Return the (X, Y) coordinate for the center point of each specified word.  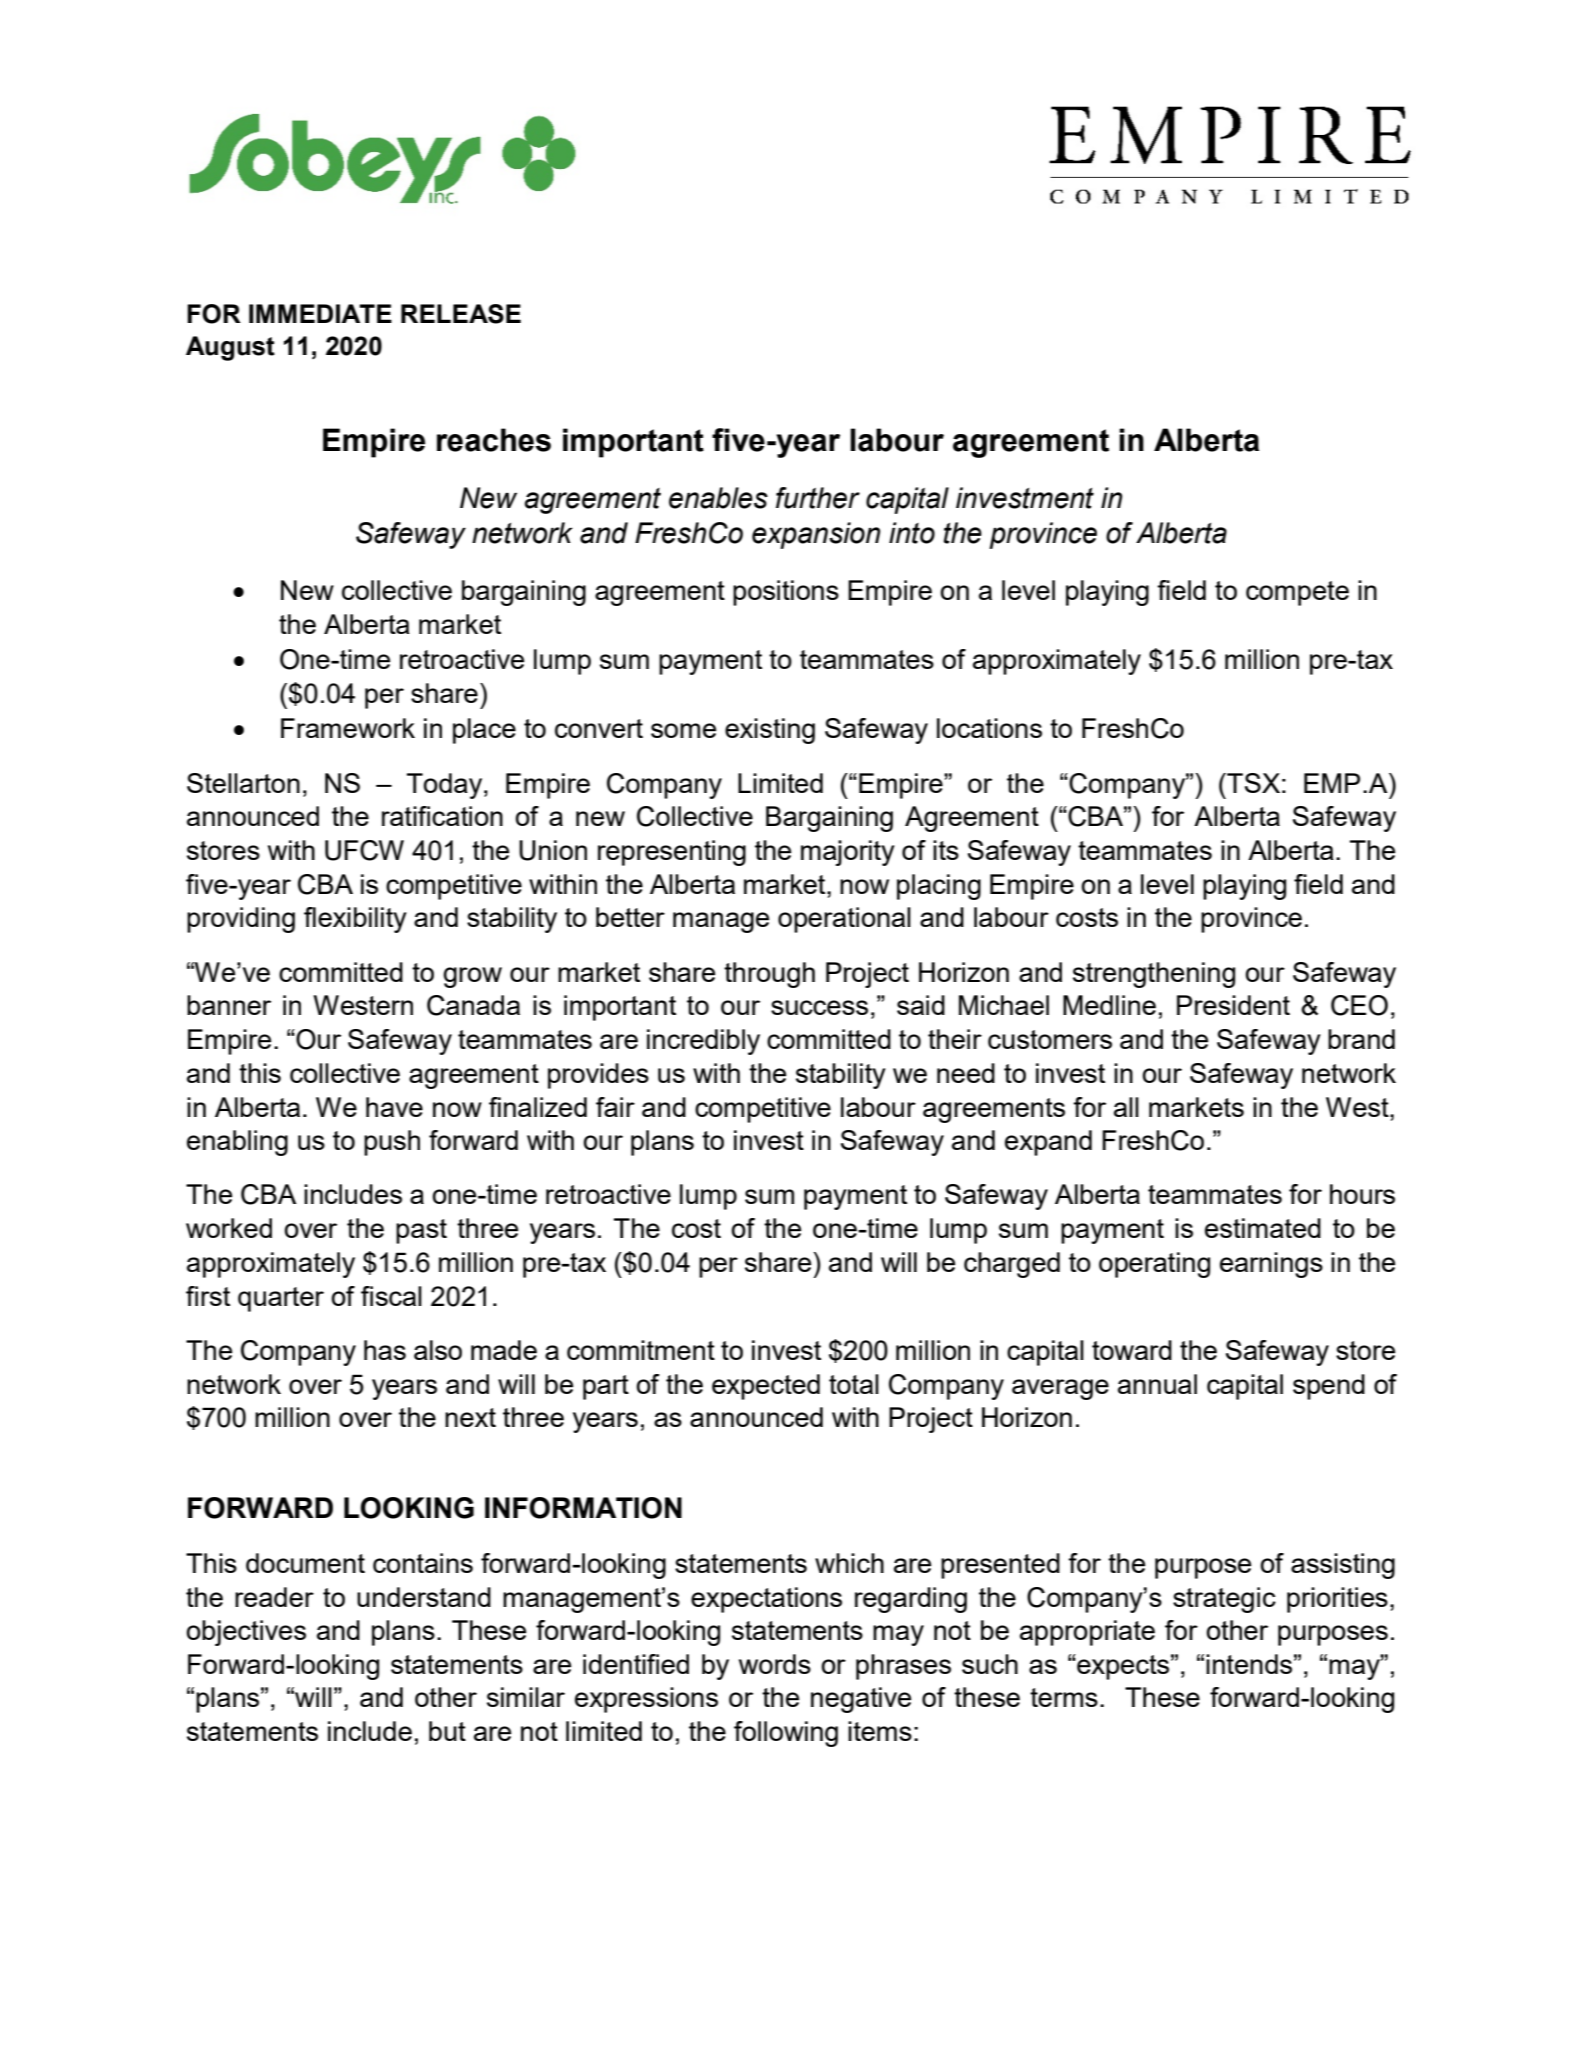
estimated (1263, 1228)
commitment (641, 1350)
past (421, 1231)
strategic (1224, 1600)
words (775, 1664)
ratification (442, 816)
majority (848, 853)
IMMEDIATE (320, 313)
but (447, 1731)
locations (989, 728)
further (818, 498)
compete (1297, 593)
